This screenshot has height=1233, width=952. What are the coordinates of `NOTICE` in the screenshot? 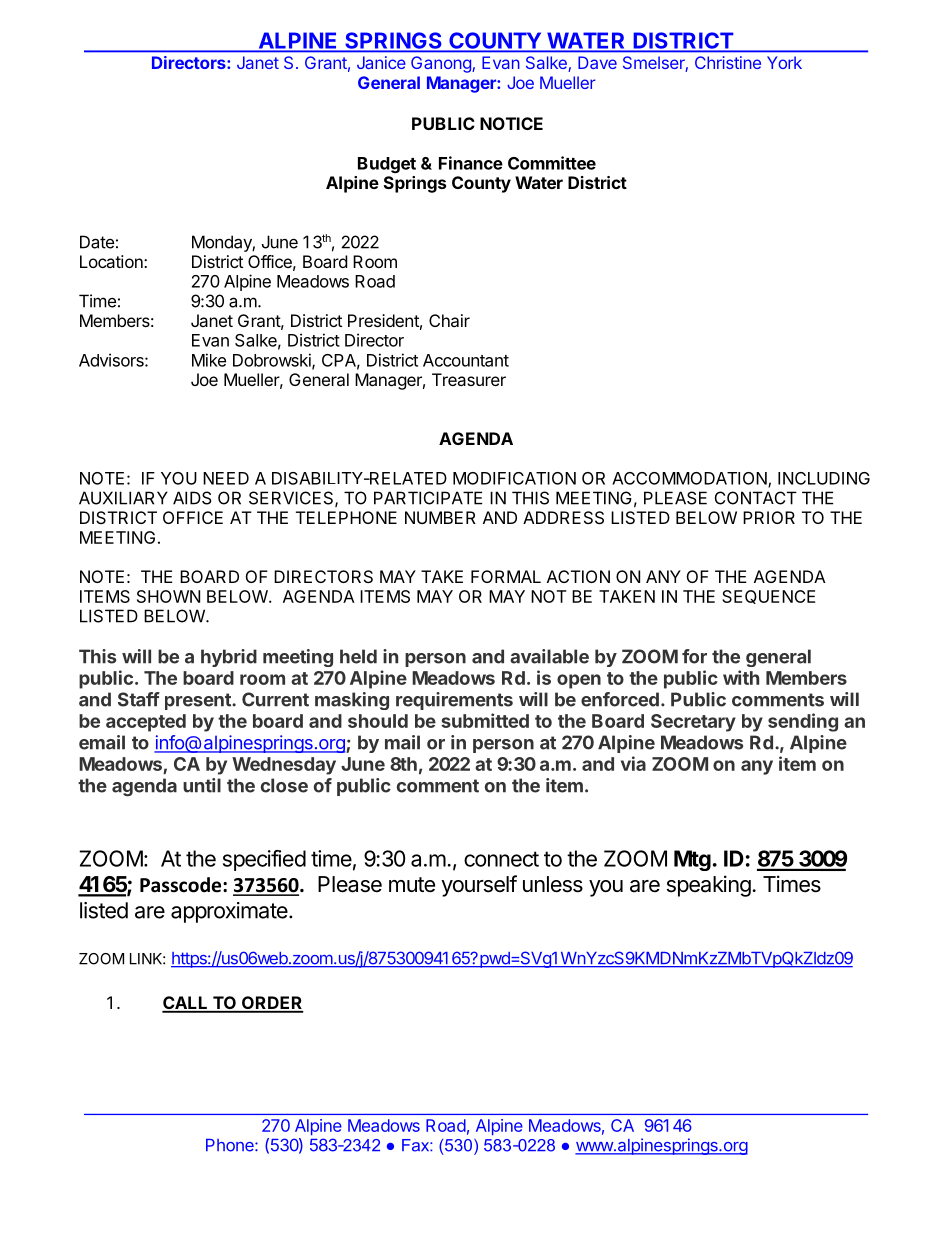 It's located at (511, 123).
